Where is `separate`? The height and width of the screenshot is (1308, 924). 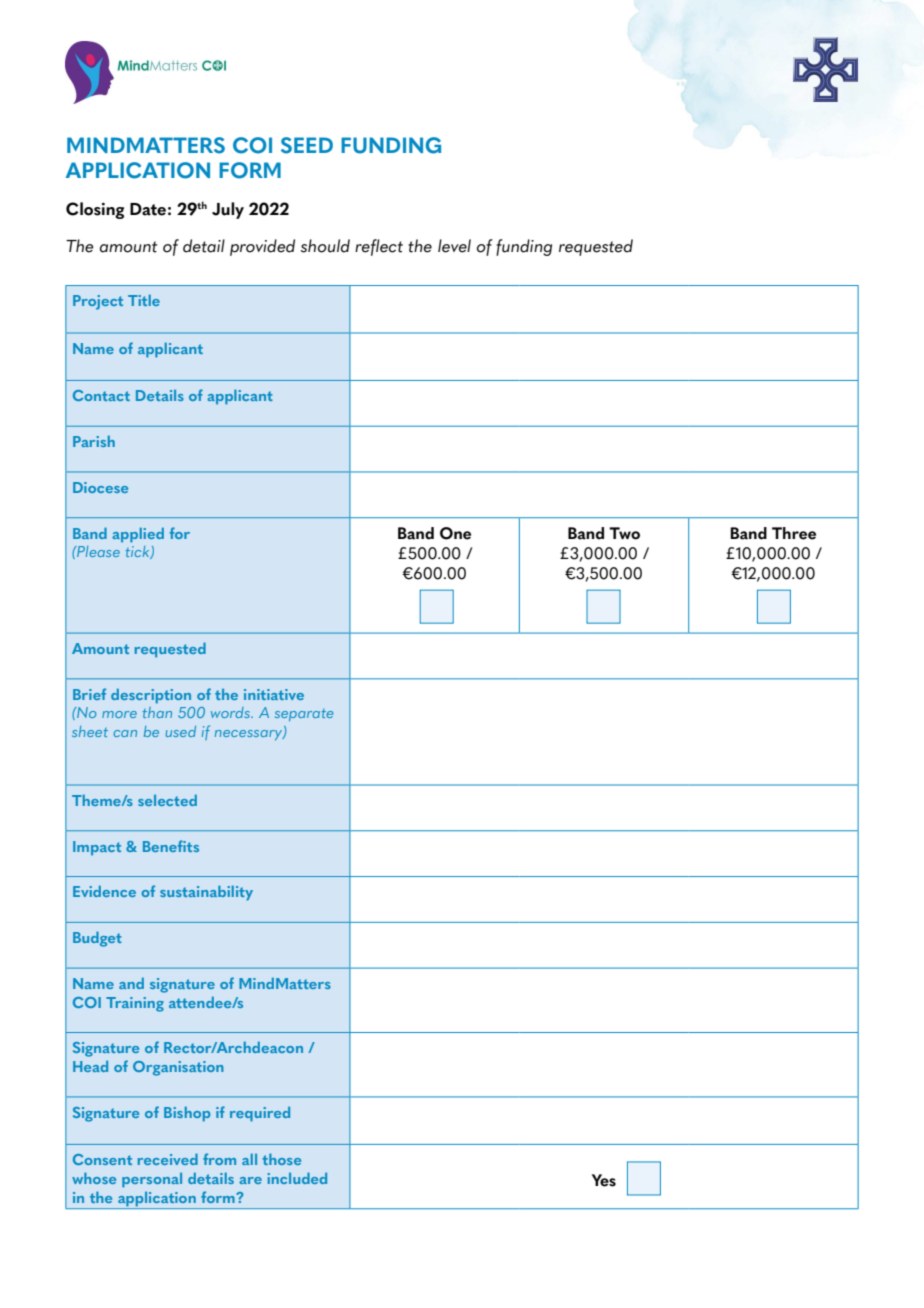
separate is located at coordinates (304, 715).
